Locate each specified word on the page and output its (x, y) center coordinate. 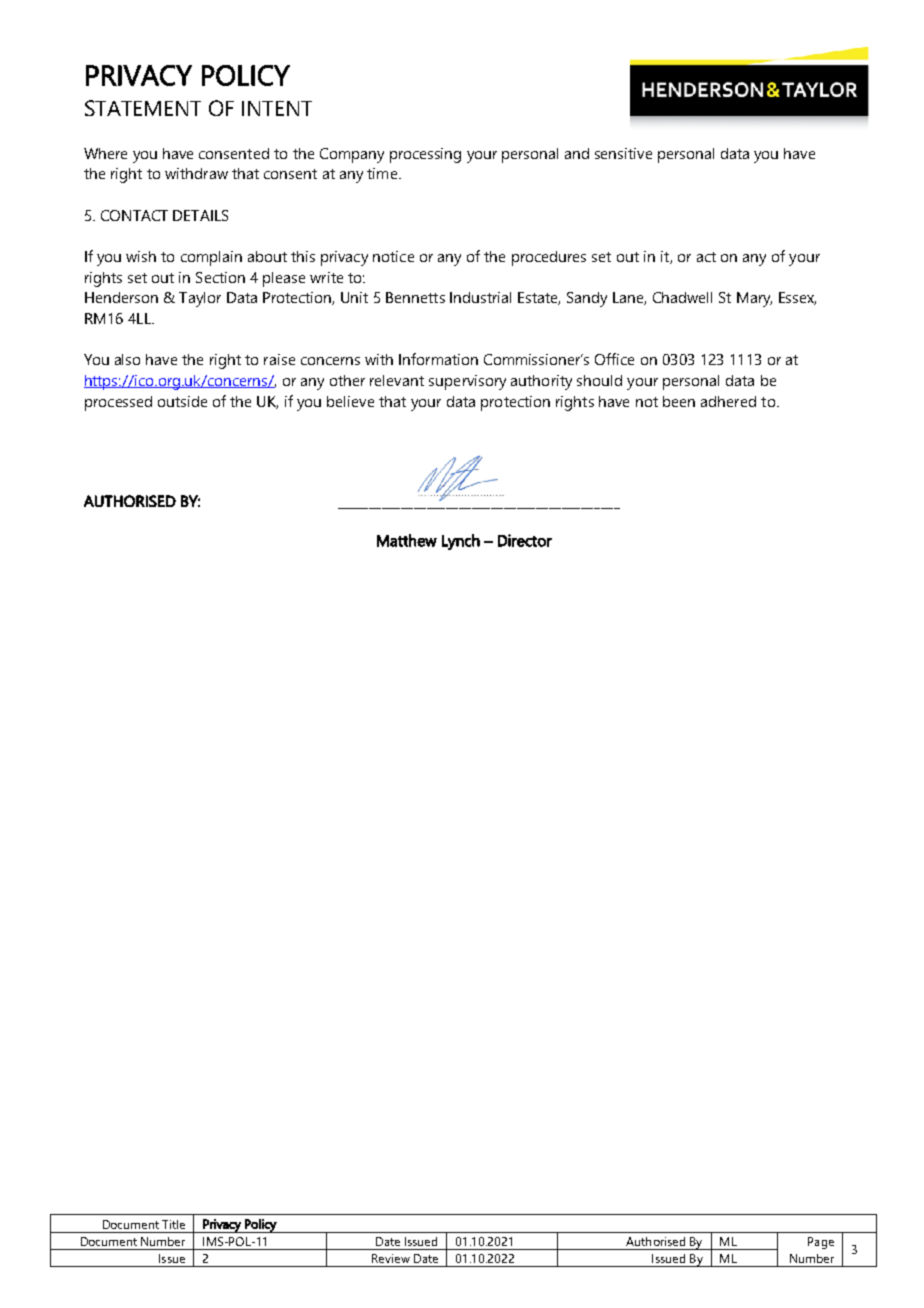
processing (425, 155)
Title (173, 1224)
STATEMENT (143, 108)
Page (821, 1243)
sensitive (623, 153)
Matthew (407, 540)
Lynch (461, 542)
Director (525, 540)
